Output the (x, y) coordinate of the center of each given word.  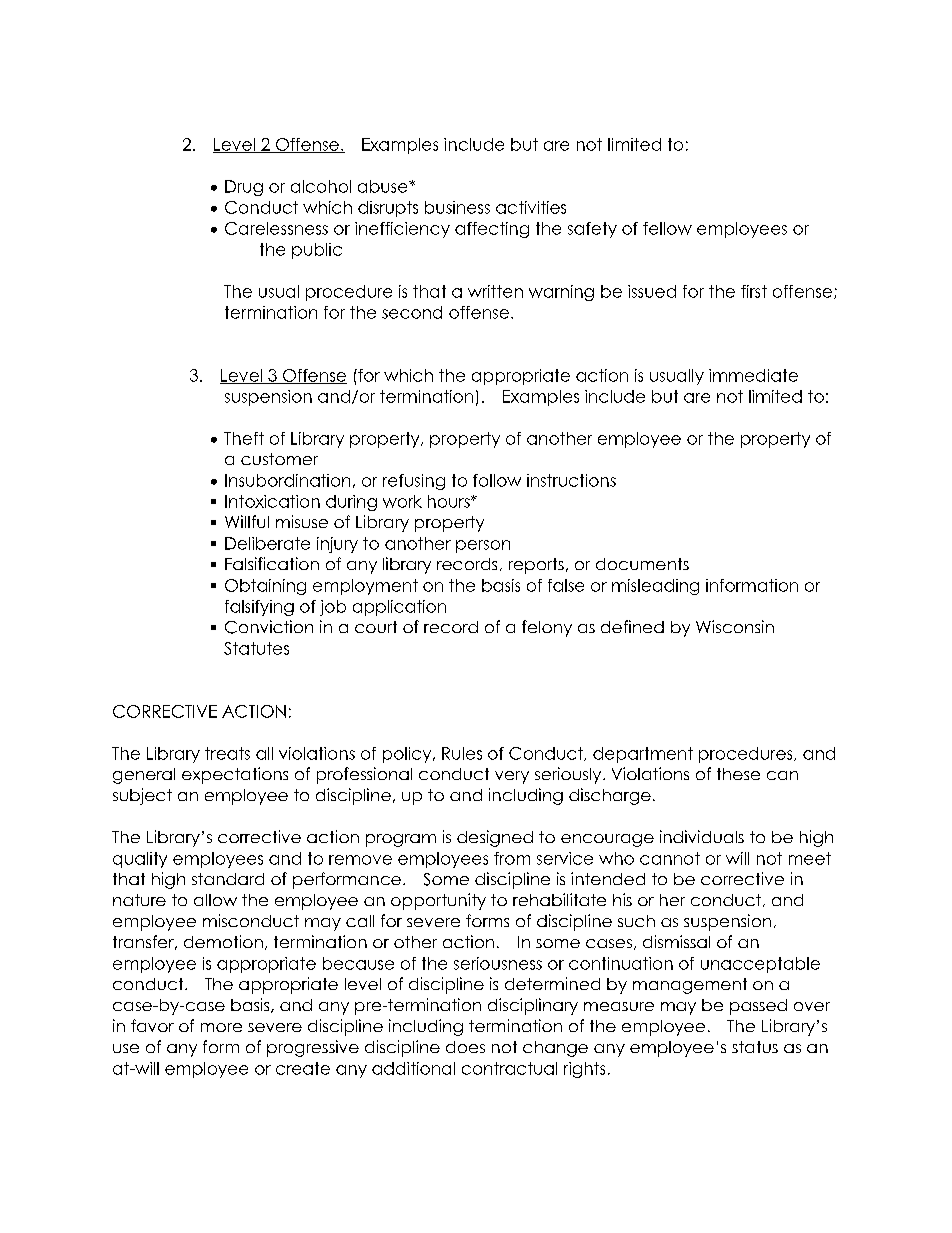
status (755, 1047)
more (221, 1027)
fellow (667, 228)
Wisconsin (735, 626)
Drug (244, 188)
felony (547, 628)
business (457, 207)
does (465, 1047)
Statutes (256, 648)
